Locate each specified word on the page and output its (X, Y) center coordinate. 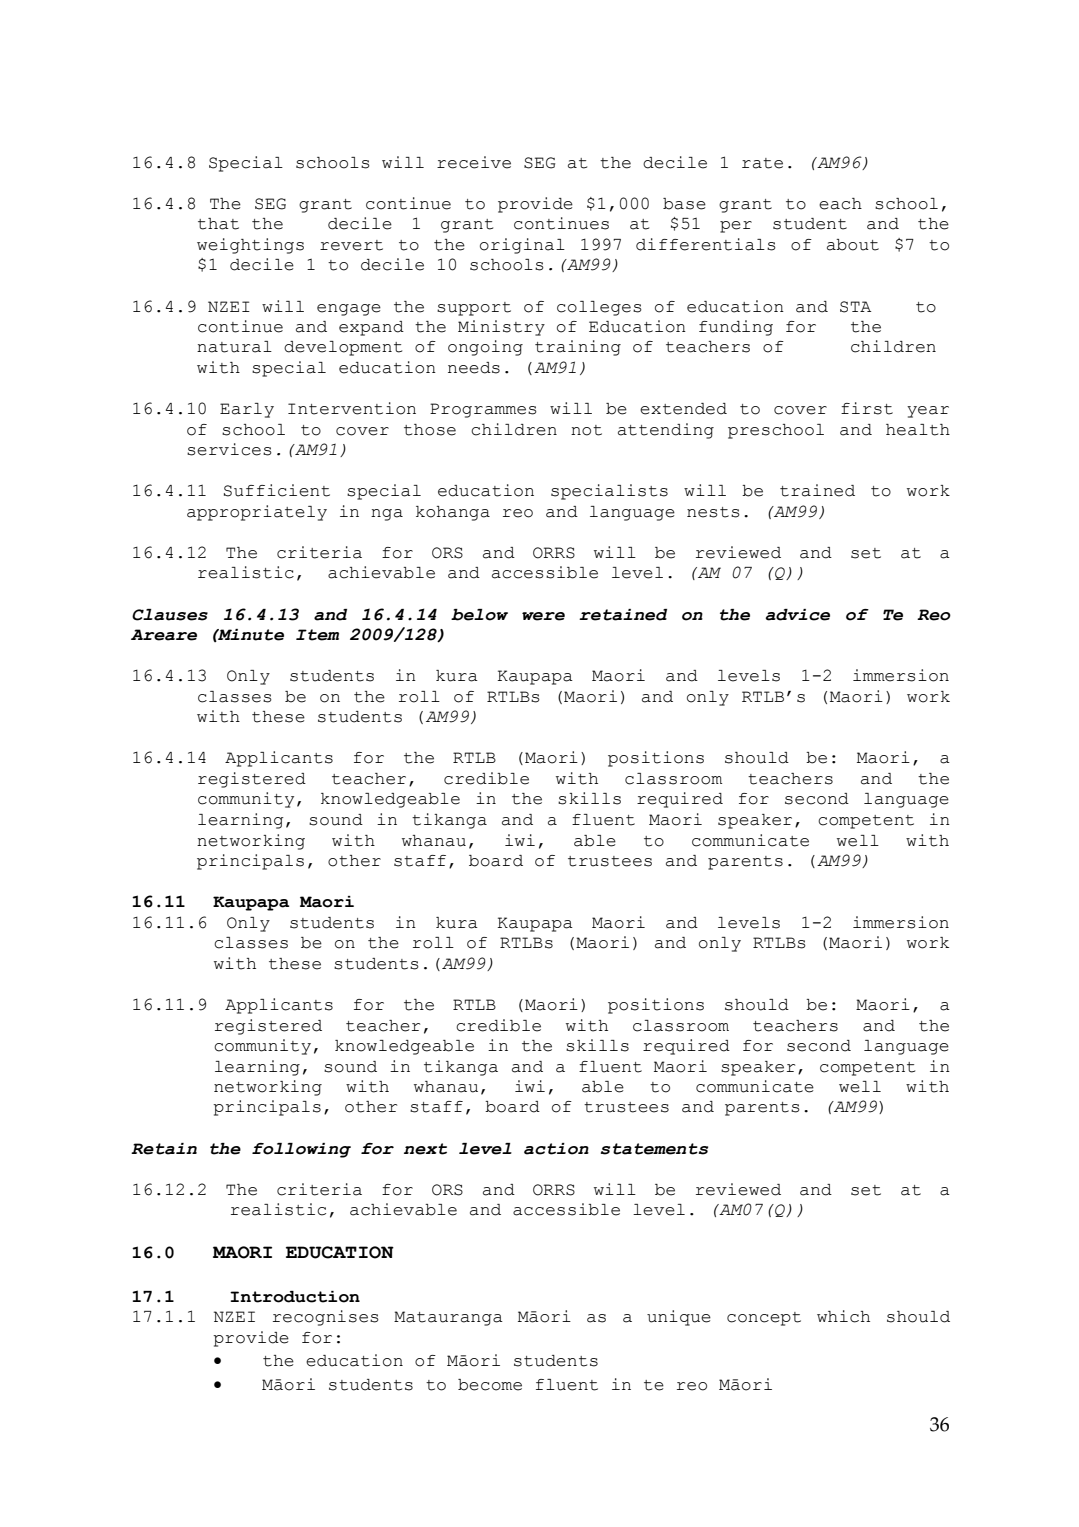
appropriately (257, 513)
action (556, 1149)
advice (798, 615)
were (543, 616)
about (853, 245)
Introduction (295, 1297)
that (218, 224)
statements (654, 1149)
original (522, 246)
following (301, 1150)
